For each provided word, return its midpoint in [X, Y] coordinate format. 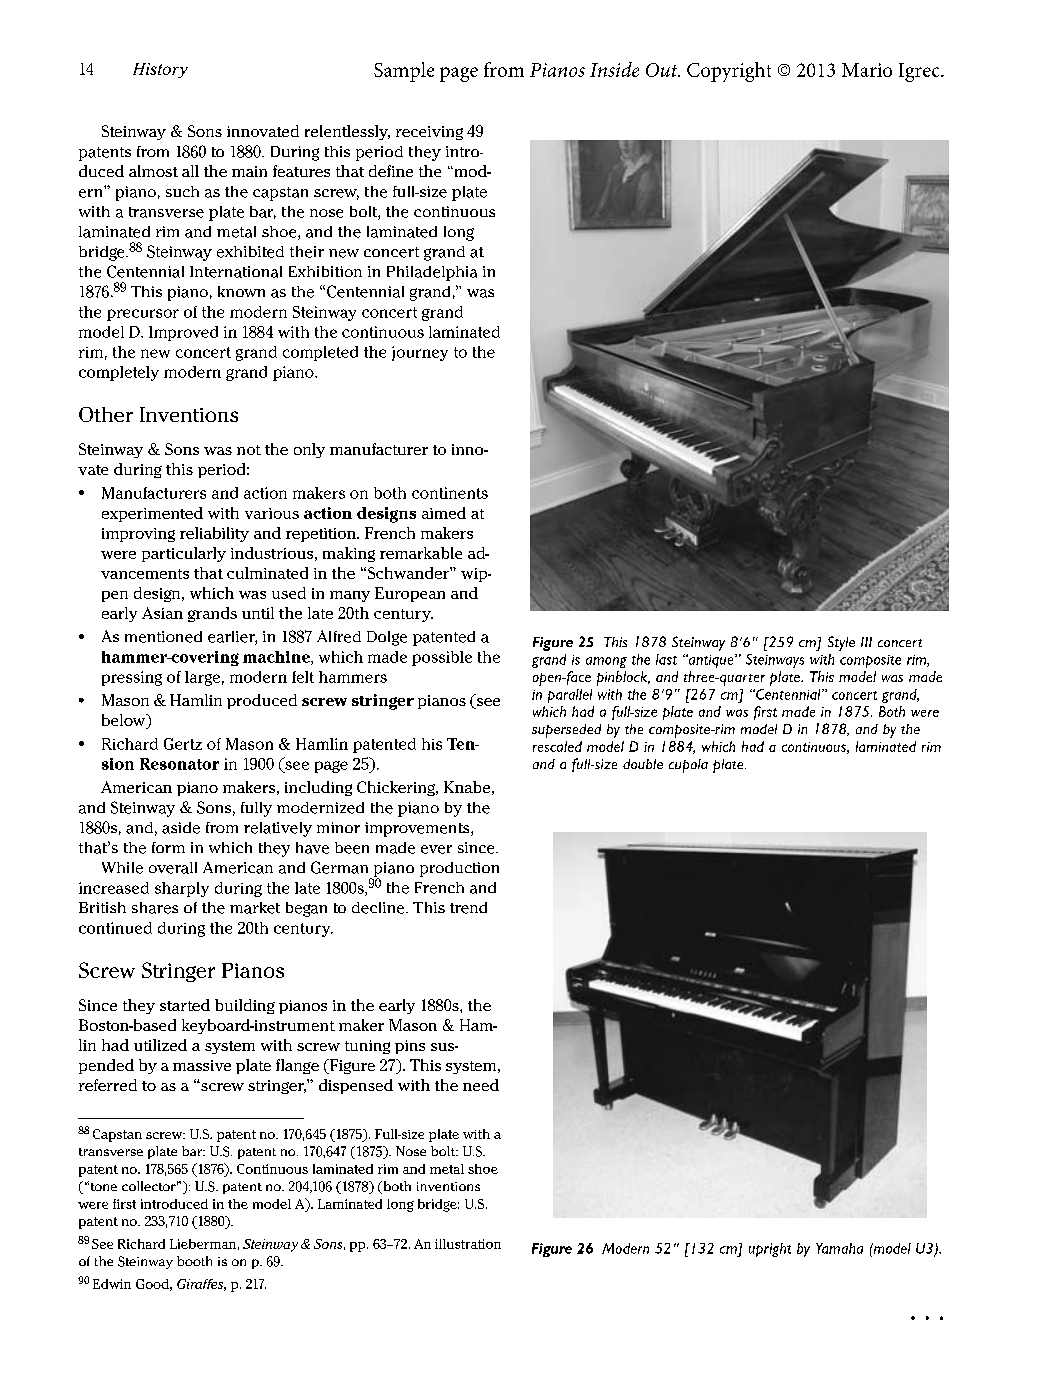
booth [194, 1261]
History [160, 70]
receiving [429, 133]
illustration [468, 1244]
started [185, 1005]
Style [841, 643]
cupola [688, 766]
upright [770, 1250]
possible [442, 658]
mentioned [163, 637]
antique [711, 661]
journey [420, 353]
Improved [183, 333]
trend [468, 908]
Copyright [729, 72]
